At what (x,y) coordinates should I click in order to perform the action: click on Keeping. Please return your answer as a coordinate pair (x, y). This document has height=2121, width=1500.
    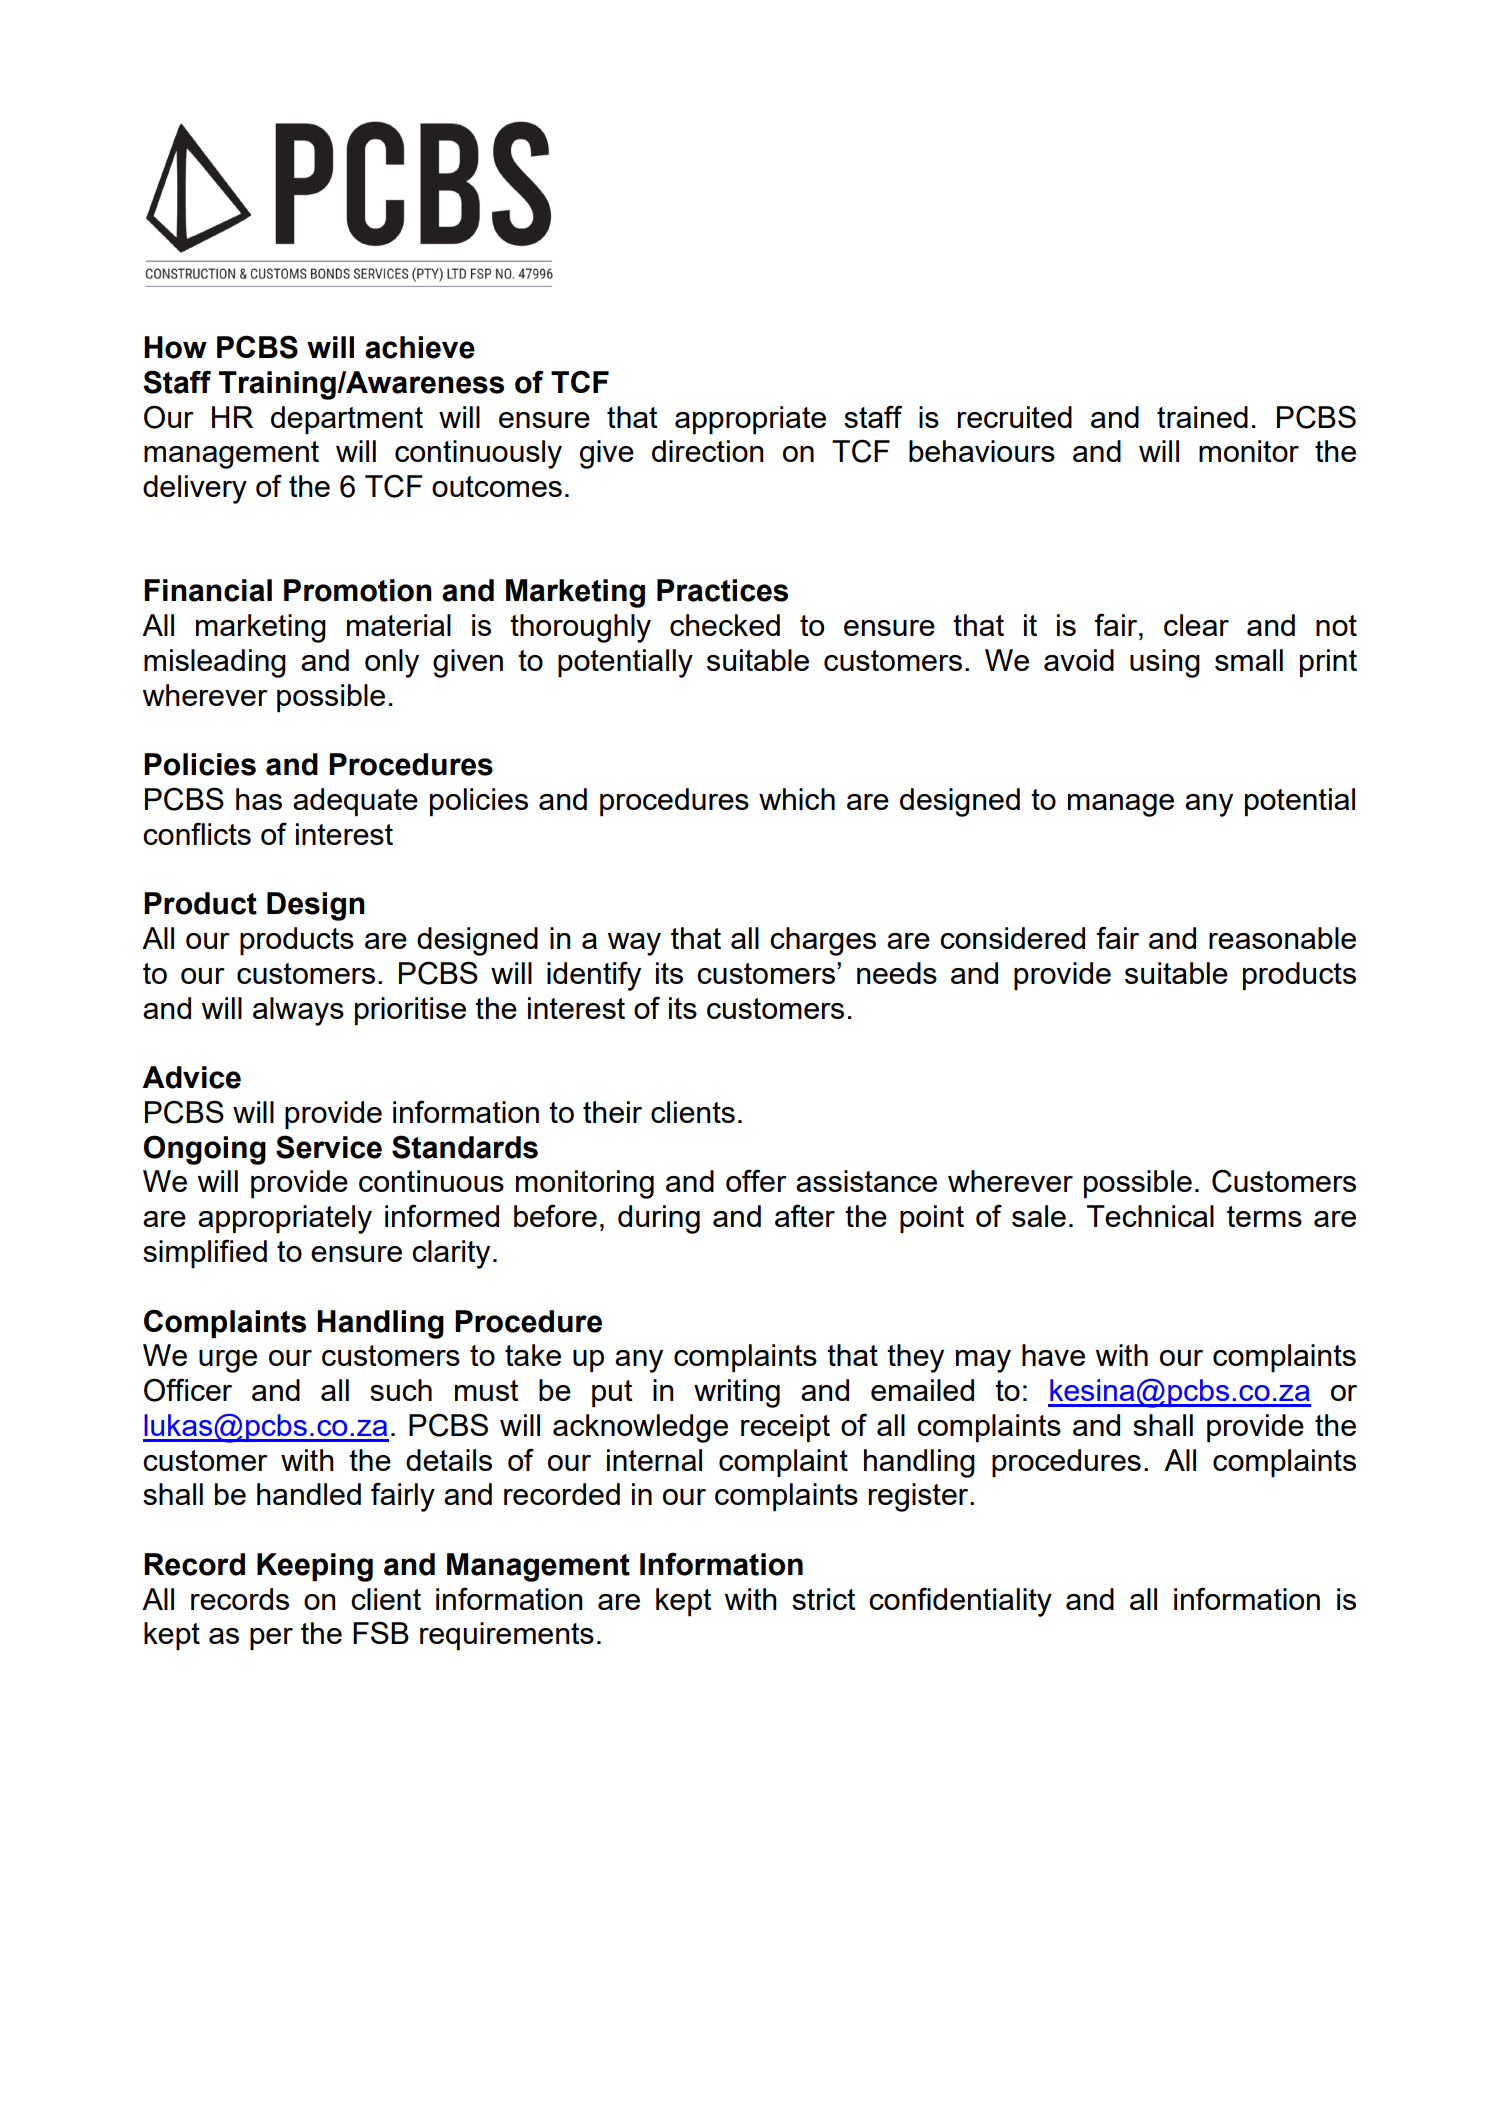
    Looking at the image, I should click on (315, 1567).
